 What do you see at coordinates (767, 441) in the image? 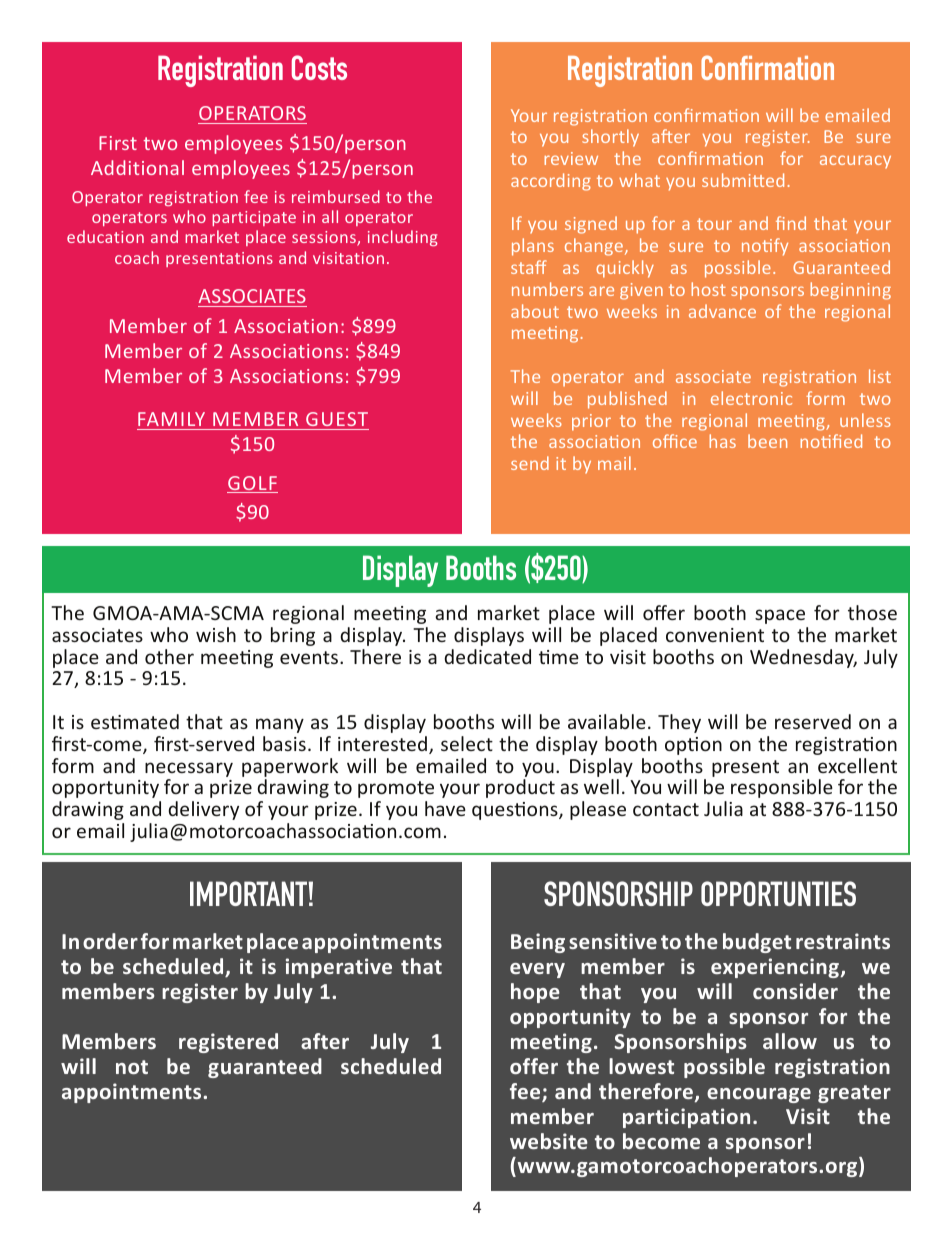
I see `been` at bounding box center [767, 441].
